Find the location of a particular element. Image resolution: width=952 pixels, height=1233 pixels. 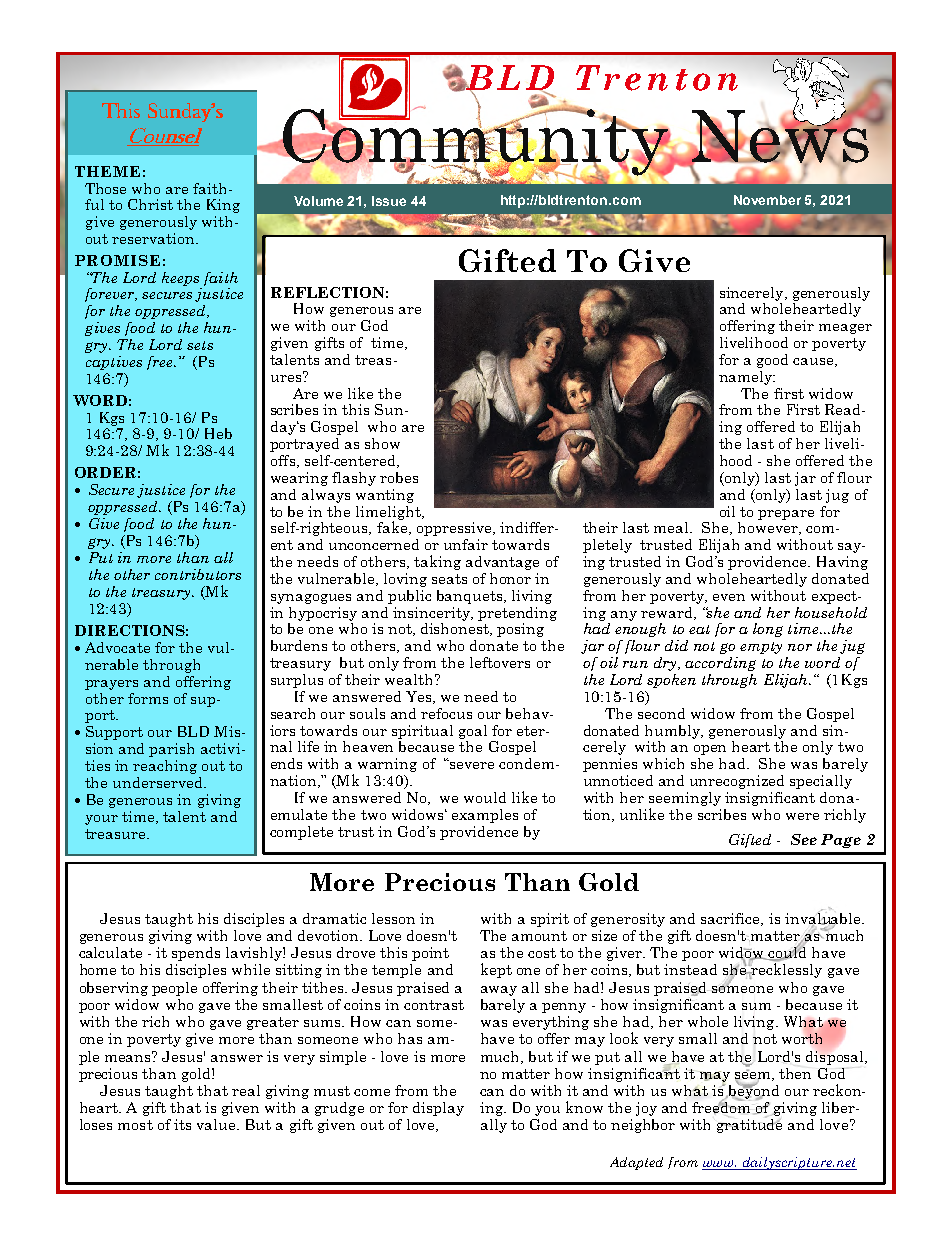

Issue is located at coordinates (389, 201).
